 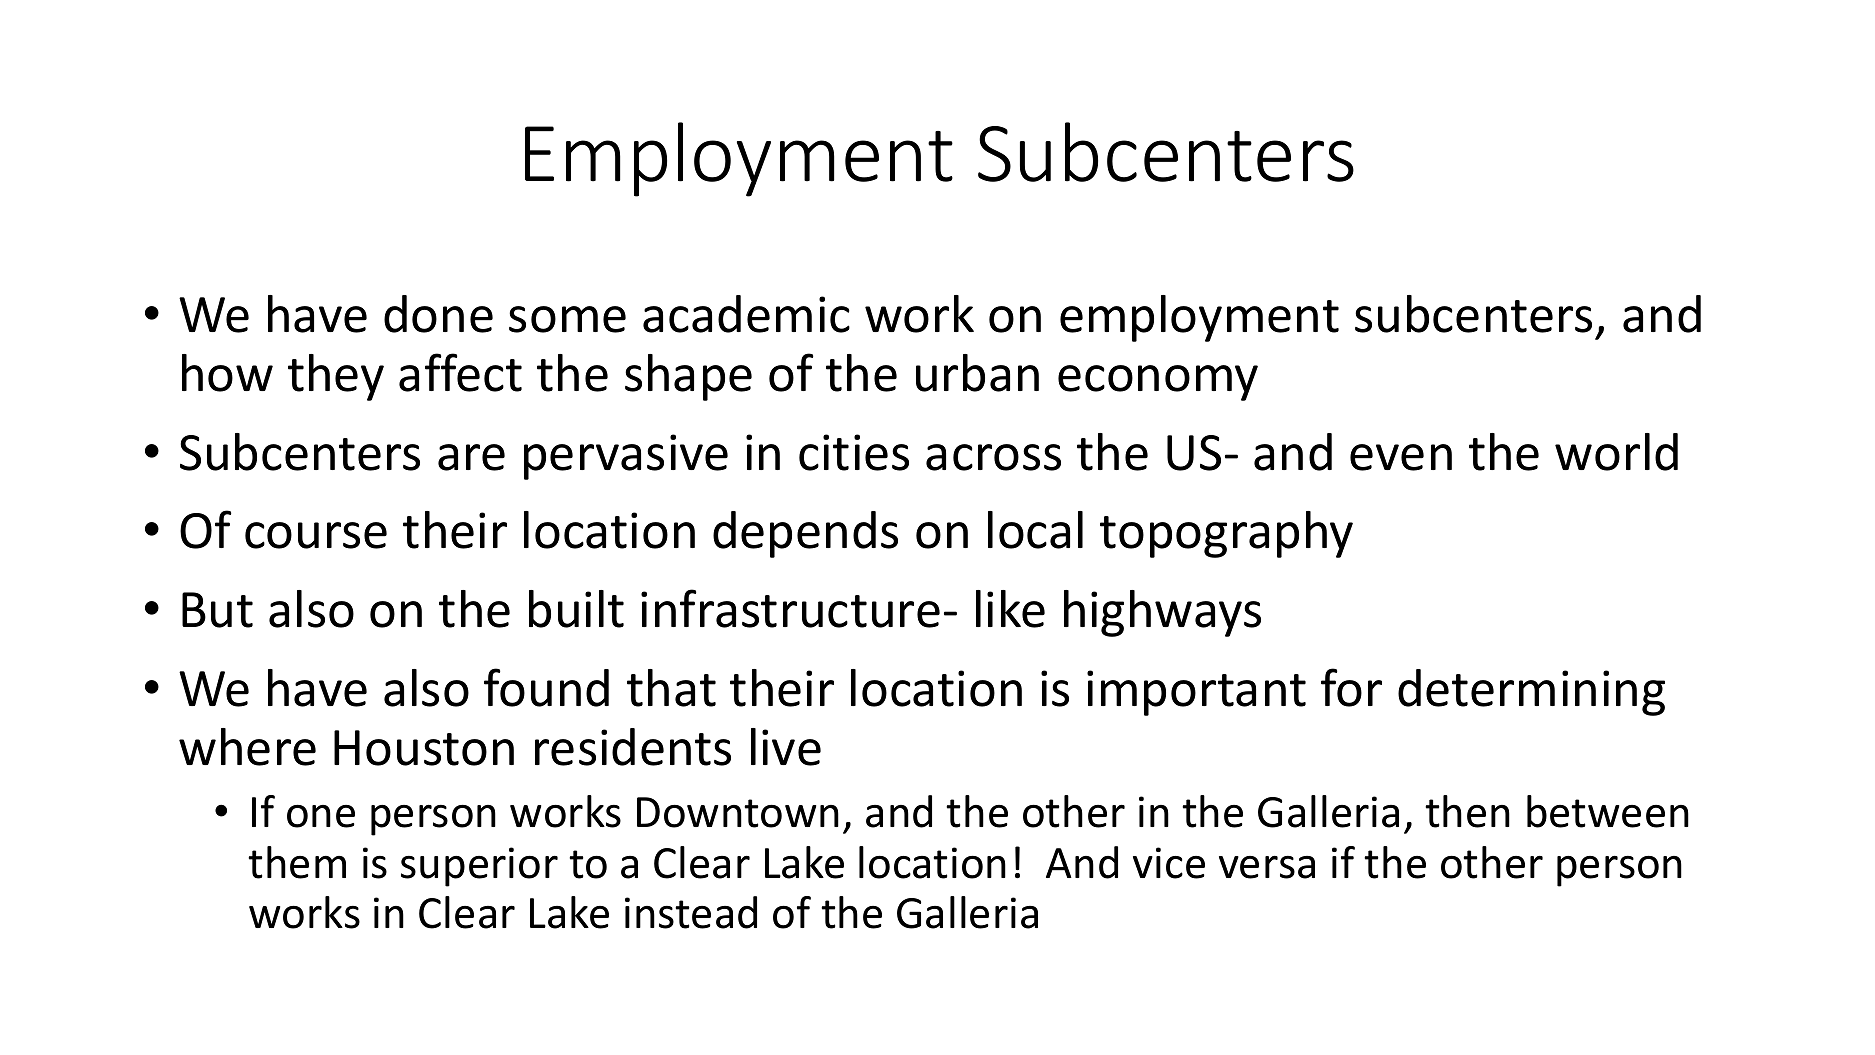 I want to click on superior, so click(x=479, y=867).
